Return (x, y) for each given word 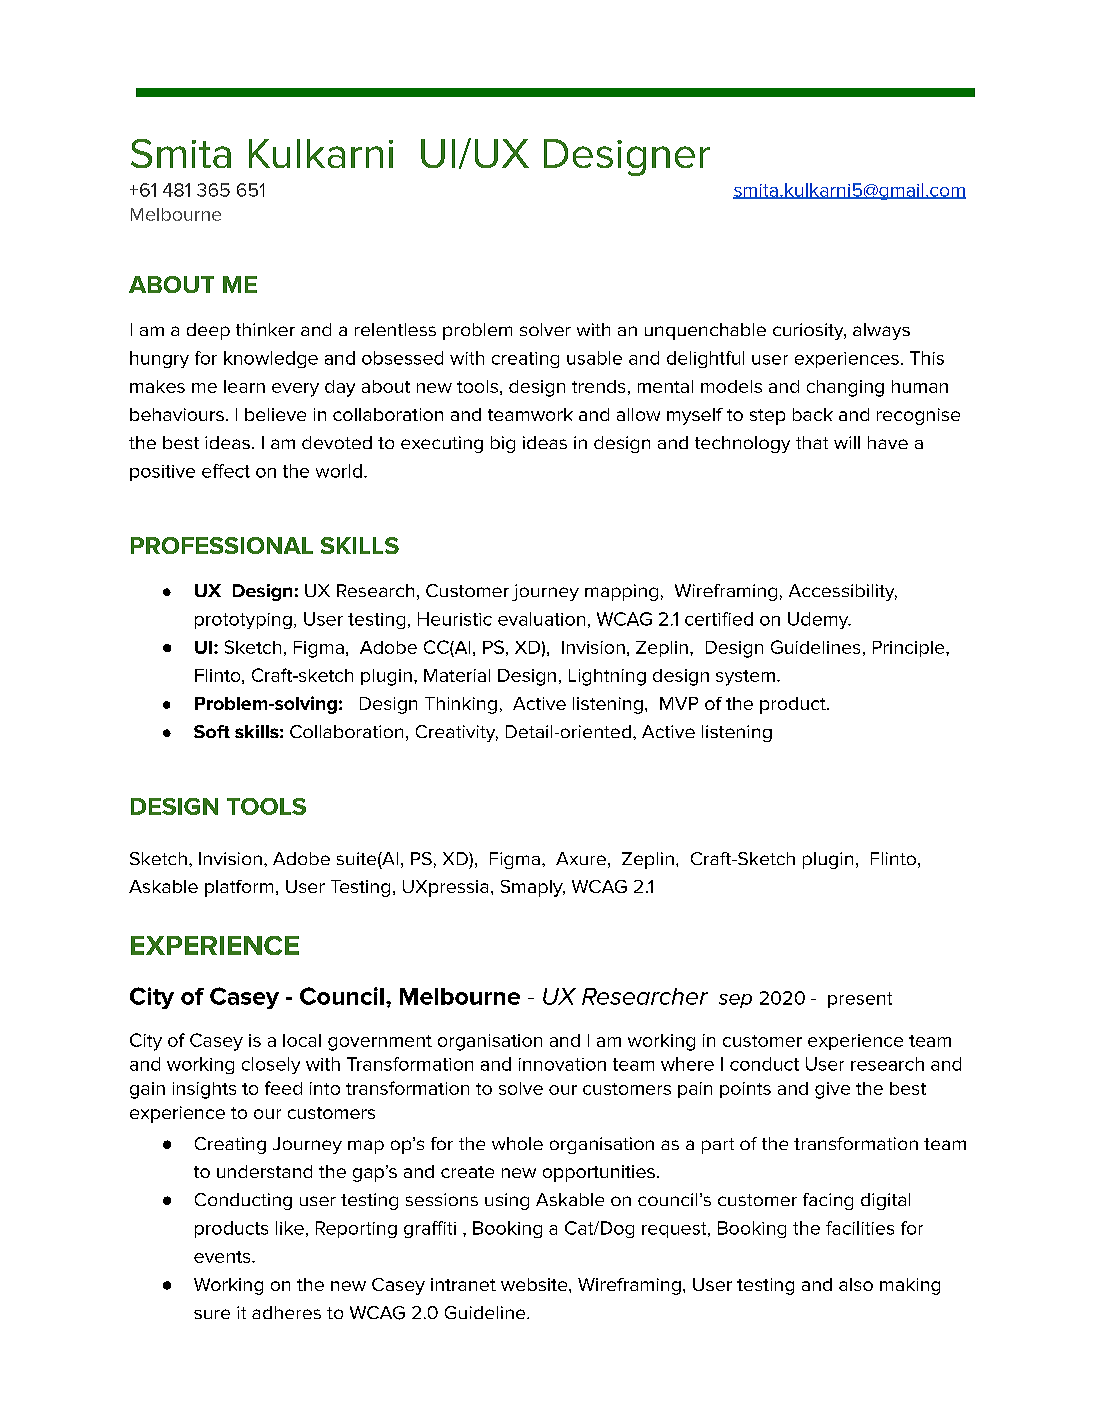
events (223, 1257)
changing (845, 388)
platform (239, 888)
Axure (581, 858)
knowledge (271, 359)
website (535, 1284)
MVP (679, 703)
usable (594, 358)
